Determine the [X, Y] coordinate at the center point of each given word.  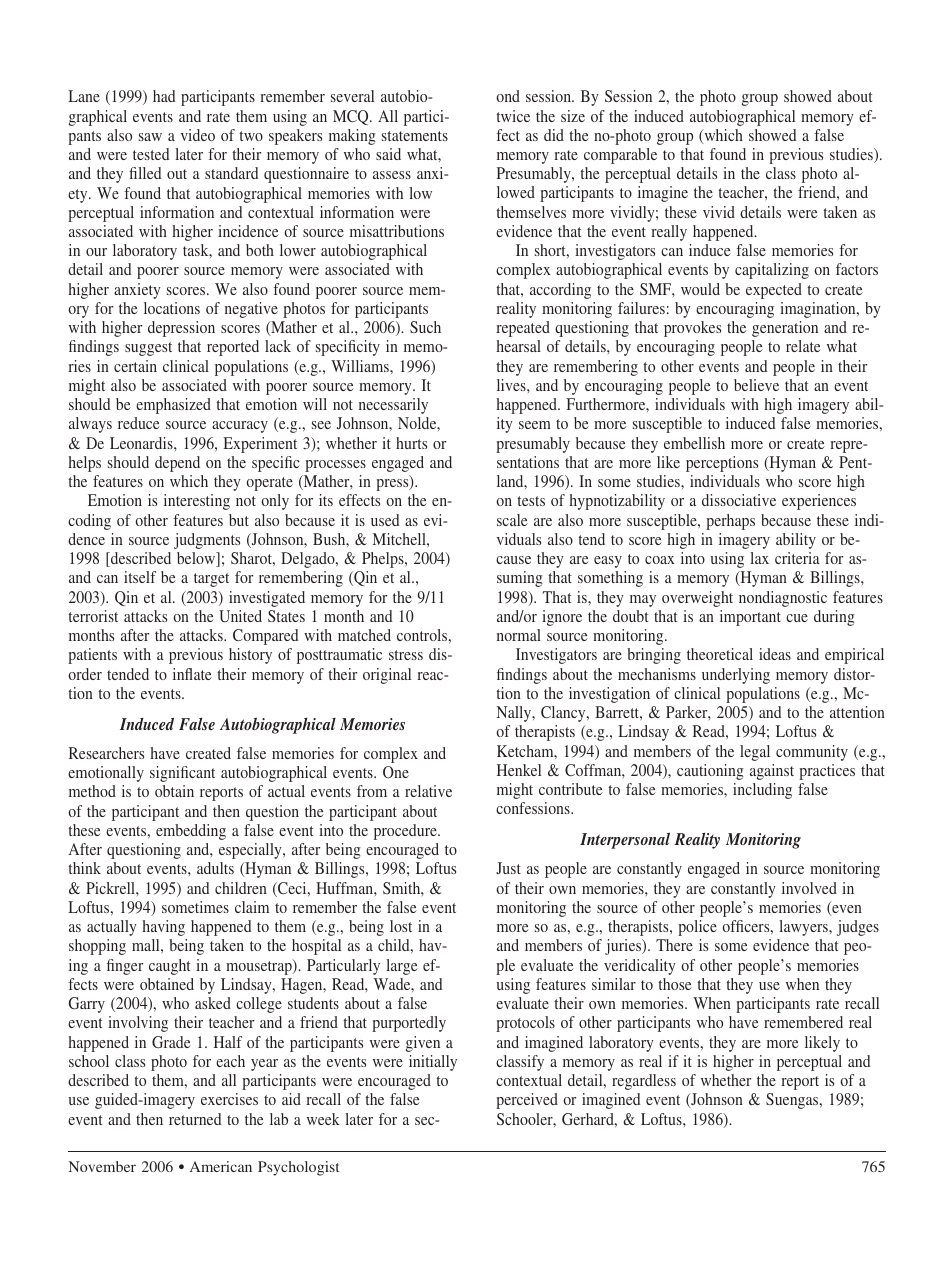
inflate [192, 674]
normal [519, 635]
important [750, 618]
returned [195, 1119]
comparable [620, 156]
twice [513, 116]
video [198, 135]
